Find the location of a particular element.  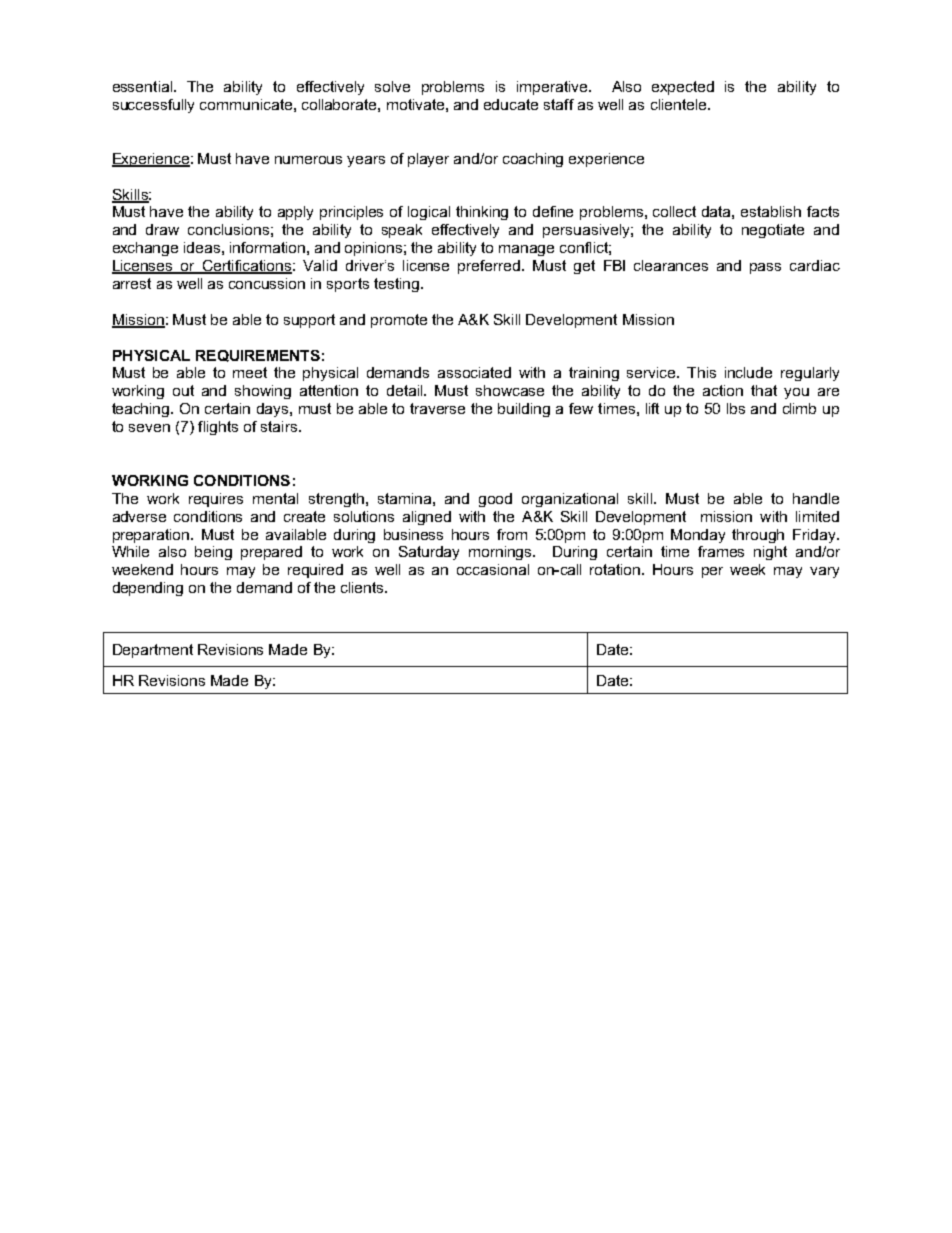

Department is located at coordinates (153, 651).
